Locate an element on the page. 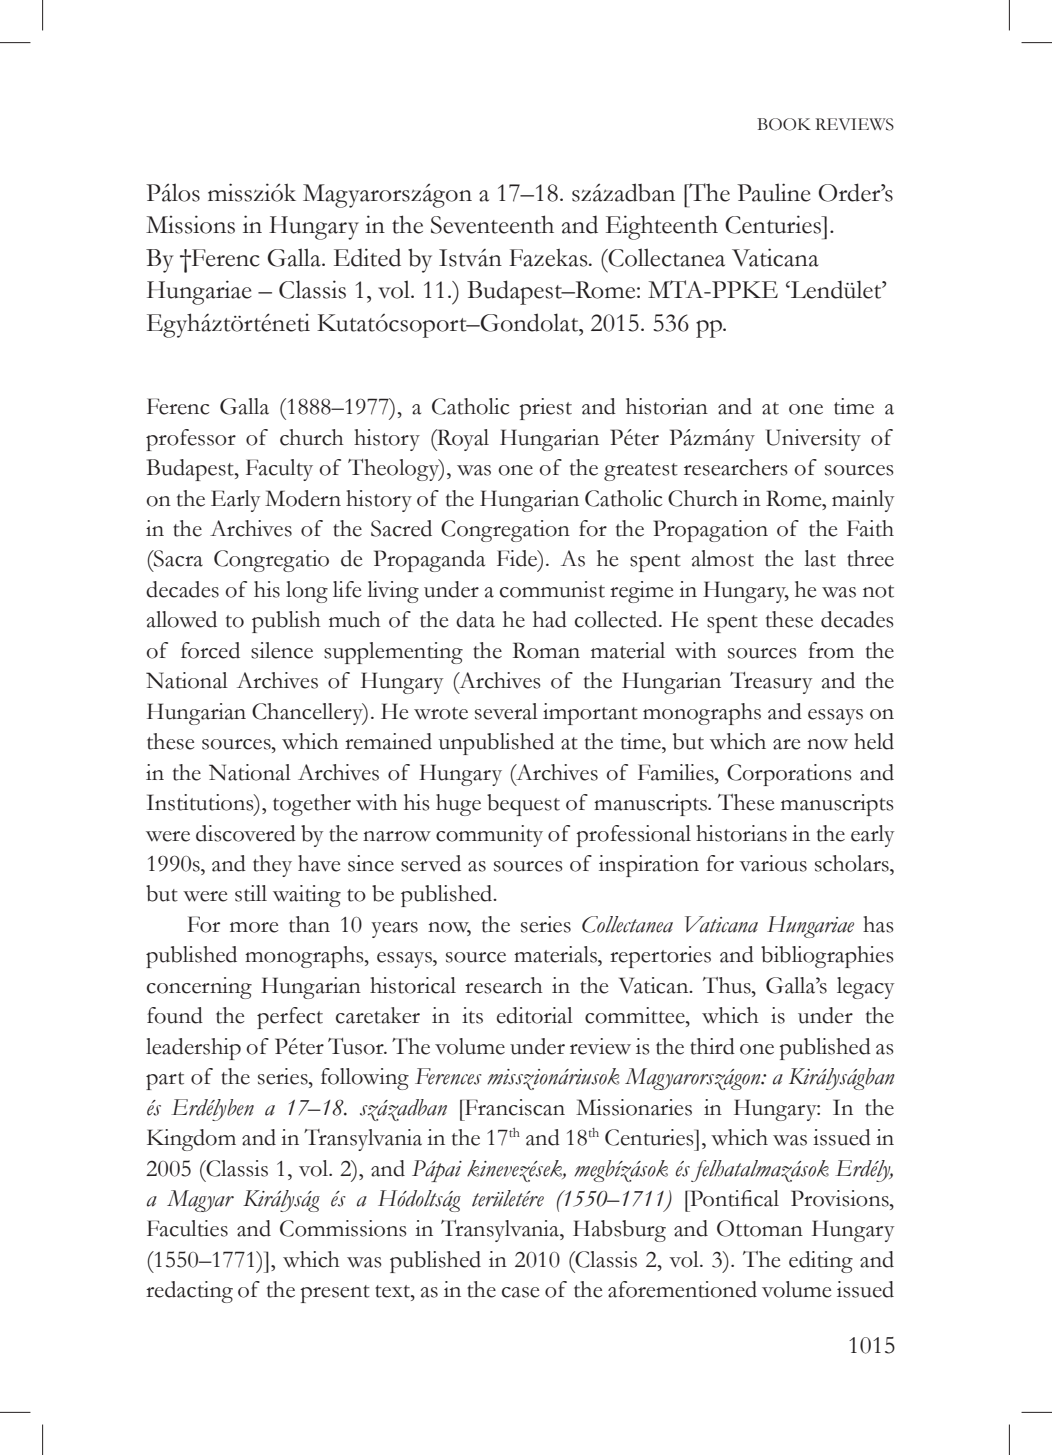 This document has width=1052, height=1455. third is located at coordinates (712, 1046).
